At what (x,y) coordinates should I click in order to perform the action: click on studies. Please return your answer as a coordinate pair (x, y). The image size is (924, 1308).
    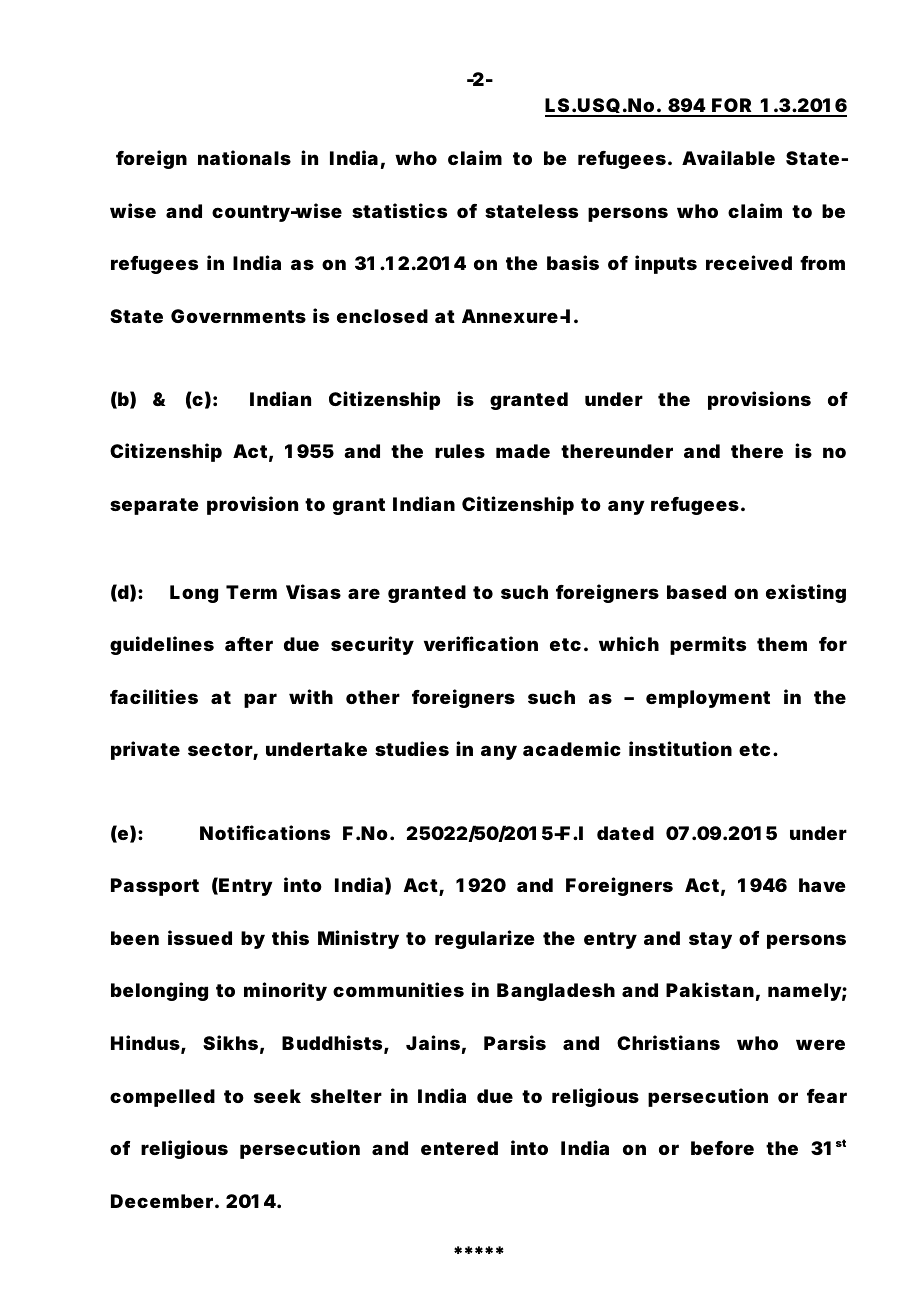
    Looking at the image, I should click on (412, 748).
